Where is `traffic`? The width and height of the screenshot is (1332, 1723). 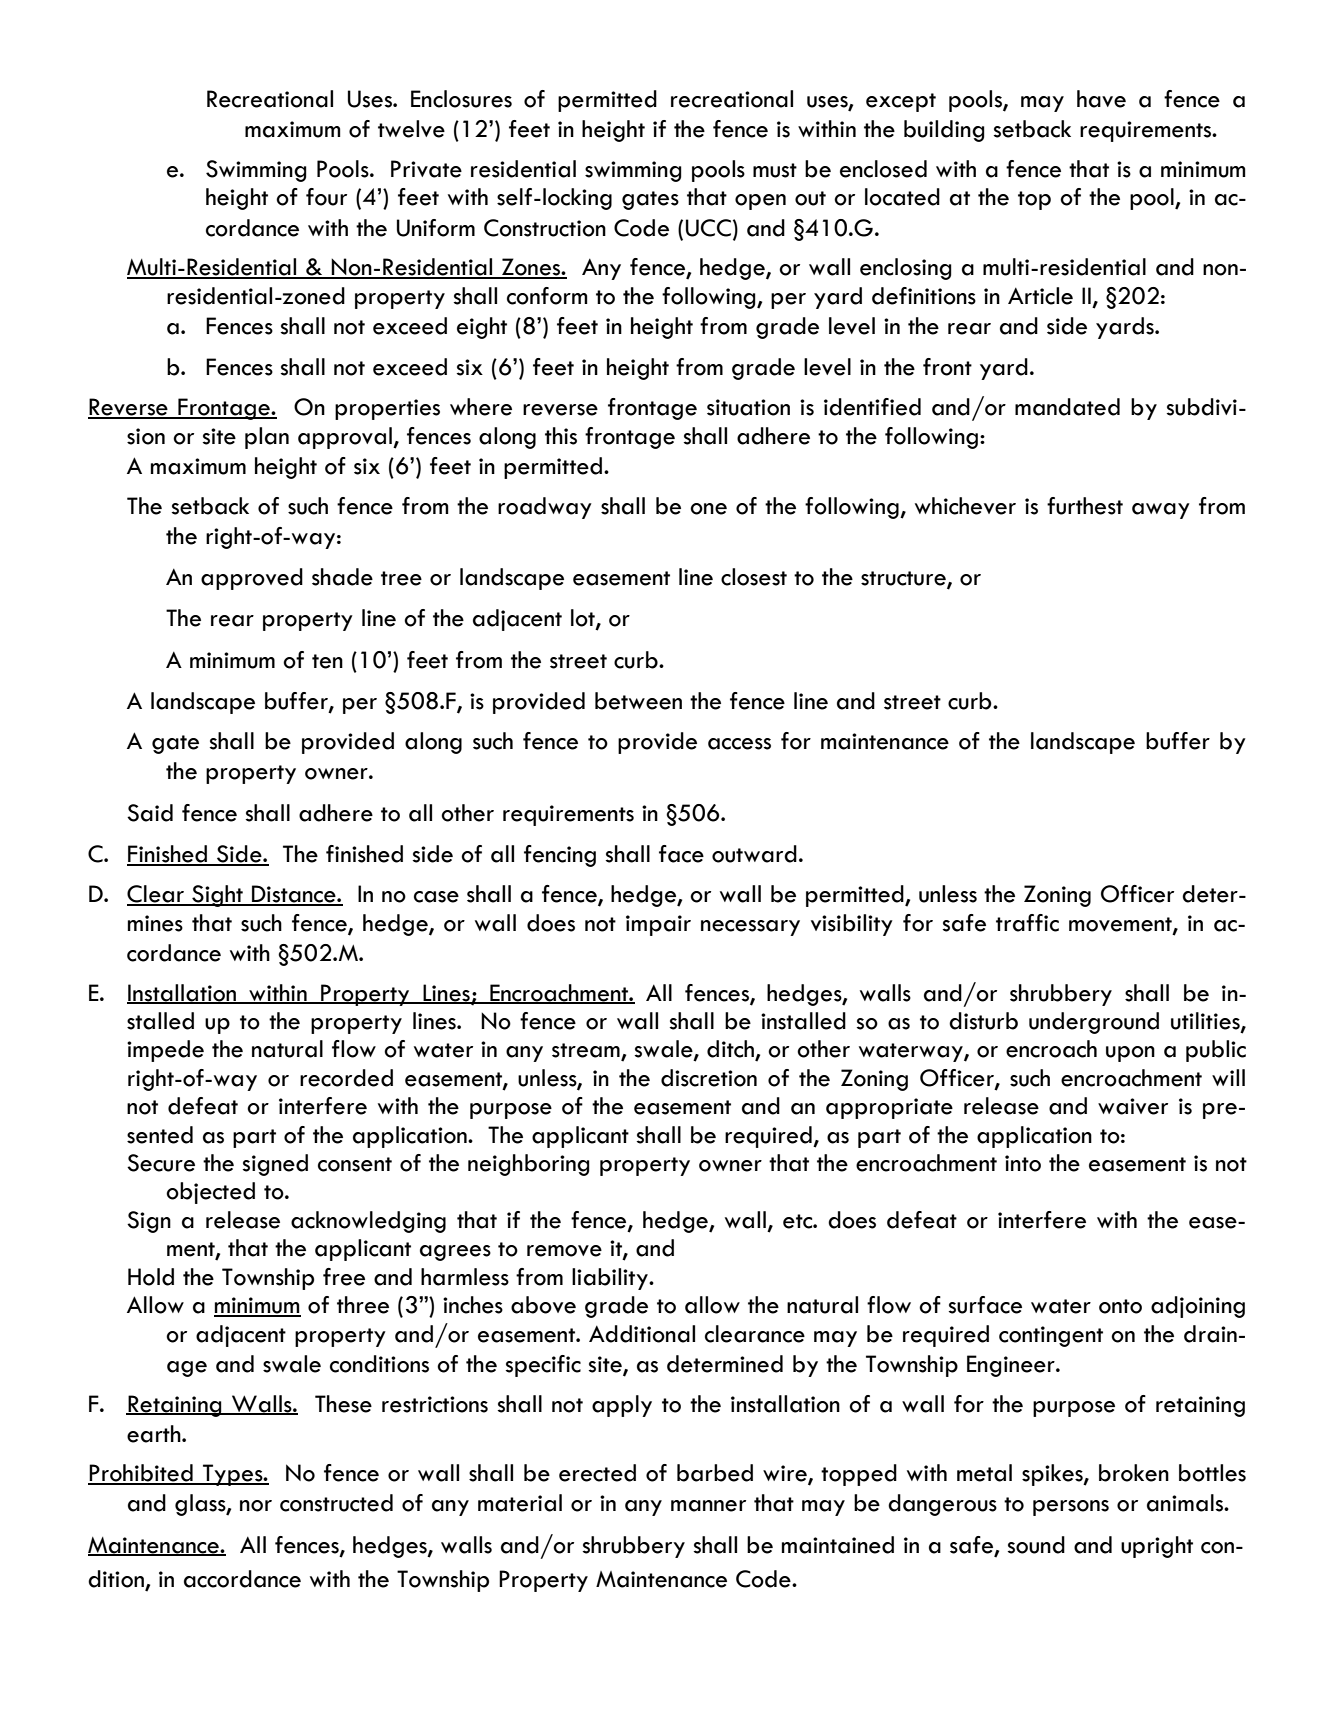
traffic is located at coordinates (1027, 923).
